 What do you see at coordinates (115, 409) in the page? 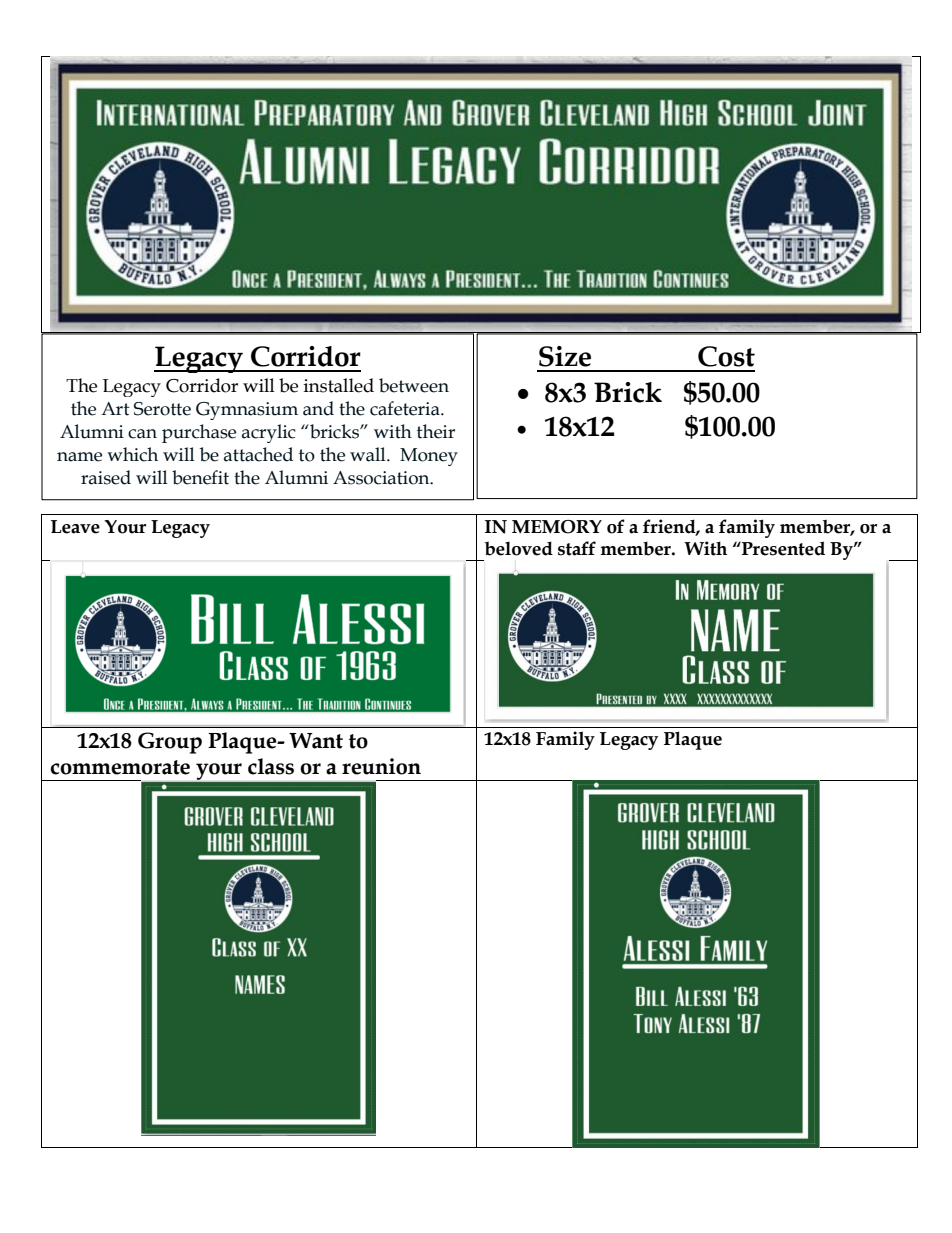
I see `Art` at bounding box center [115, 409].
